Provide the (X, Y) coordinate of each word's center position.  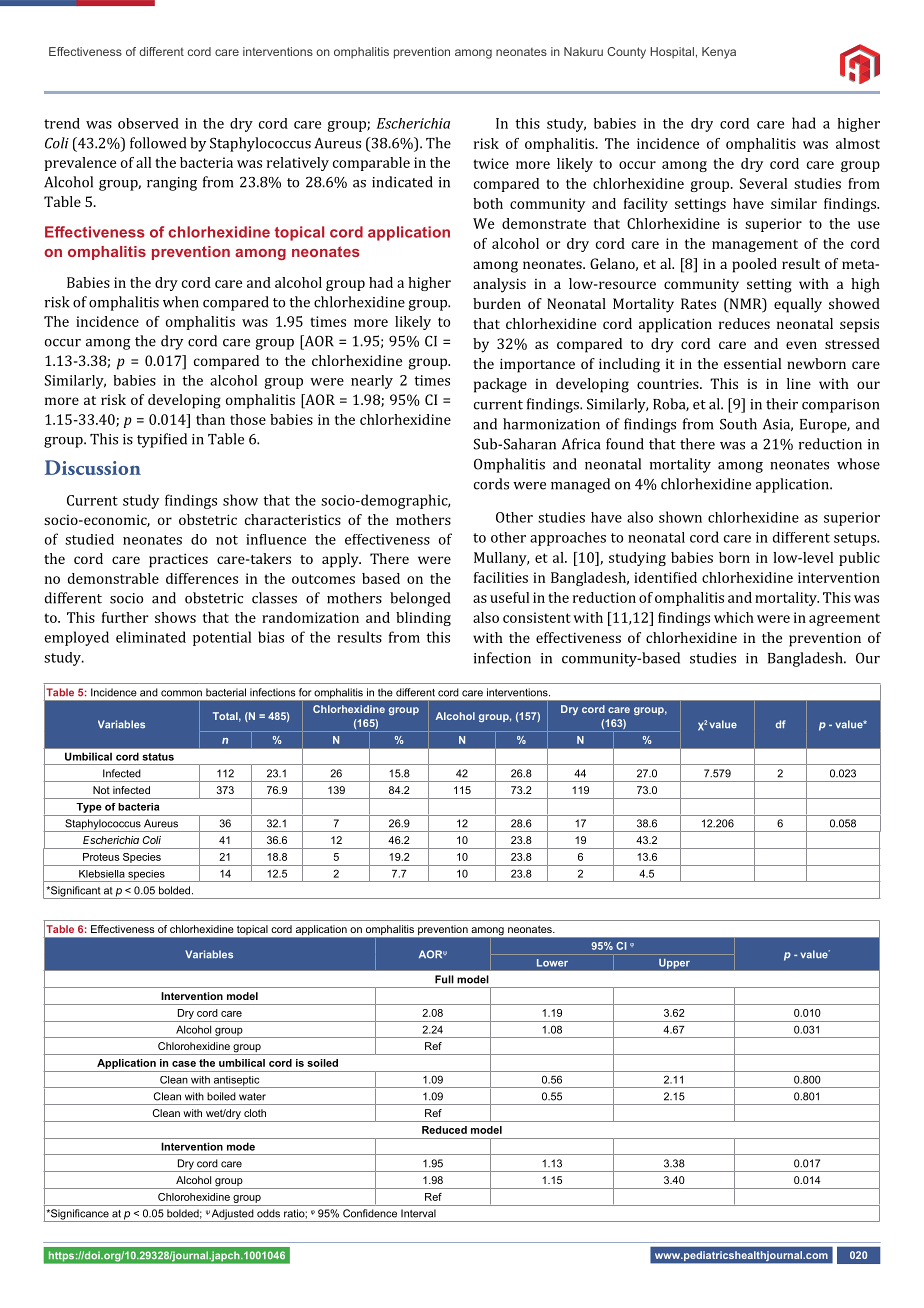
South (738, 424)
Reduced (444, 1130)
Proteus (101, 857)
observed (148, 123)
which (734, 617)
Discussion (93, 467)
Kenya (719, 53)
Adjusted (233, 1215)
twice (491, 163)
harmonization (551, 424)
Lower (552, 963)
